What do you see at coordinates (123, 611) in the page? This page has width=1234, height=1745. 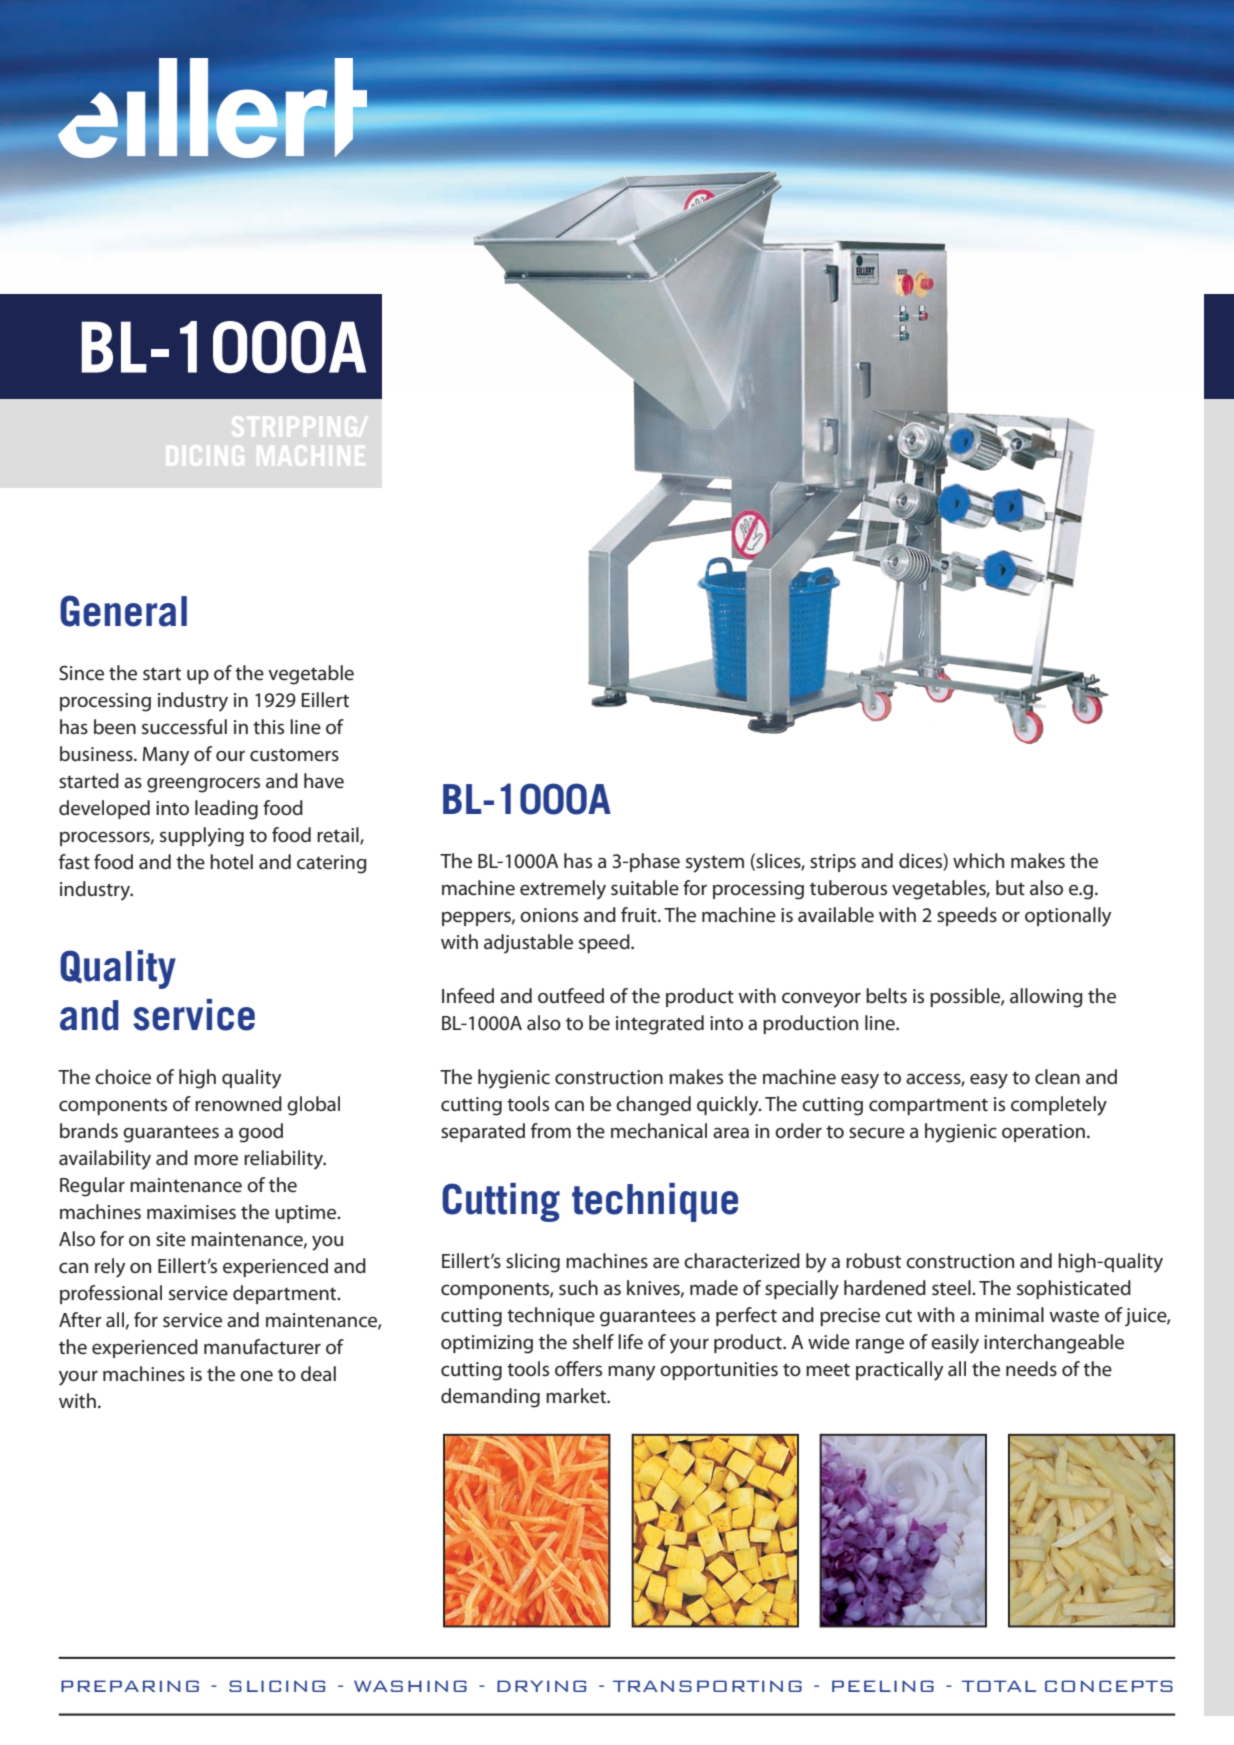 I see `General` at bounding box center [123, 611].
